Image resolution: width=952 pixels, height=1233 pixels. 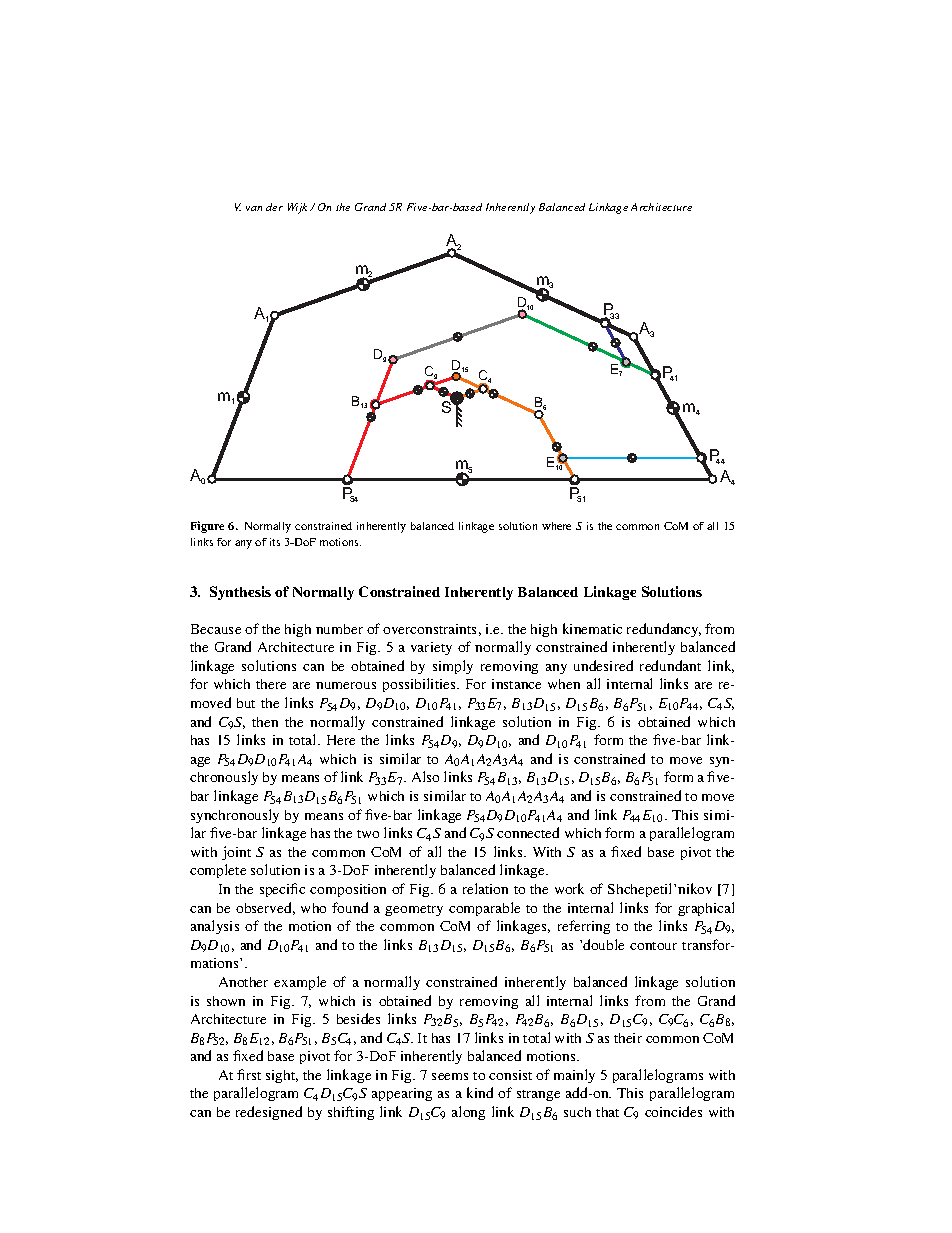 I want to click on sight, so click(x=282, y=1076).
